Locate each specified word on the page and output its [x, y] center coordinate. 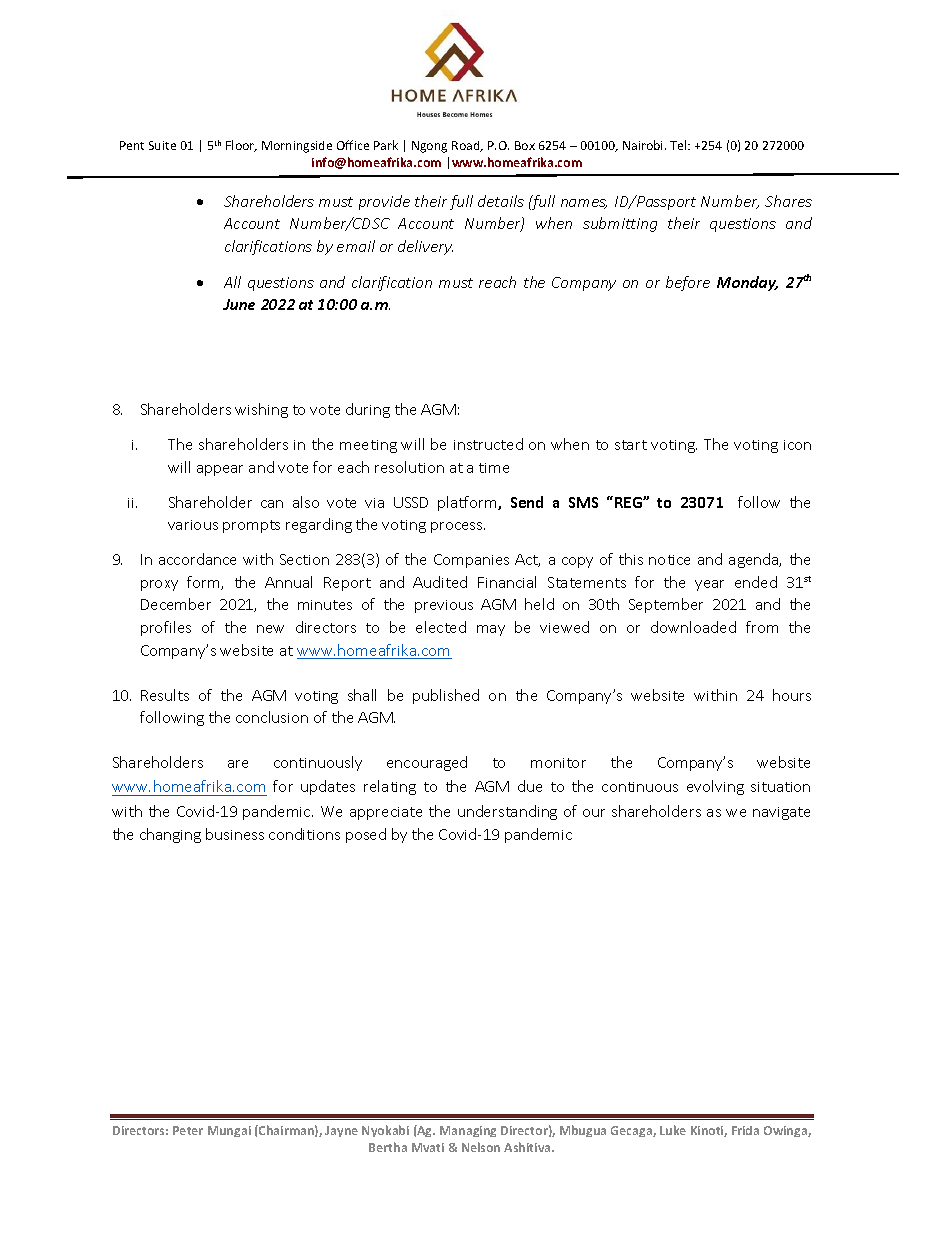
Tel [679, 145]
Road [467, 146]
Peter [188, 1130]
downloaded [693, 627]
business [235, 834]
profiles [166, 628]
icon [797, 445]
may [491, 630]
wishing [261, 410]
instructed [488, 444]
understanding [507, 812]
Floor [241, 146]
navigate [781, 813]
